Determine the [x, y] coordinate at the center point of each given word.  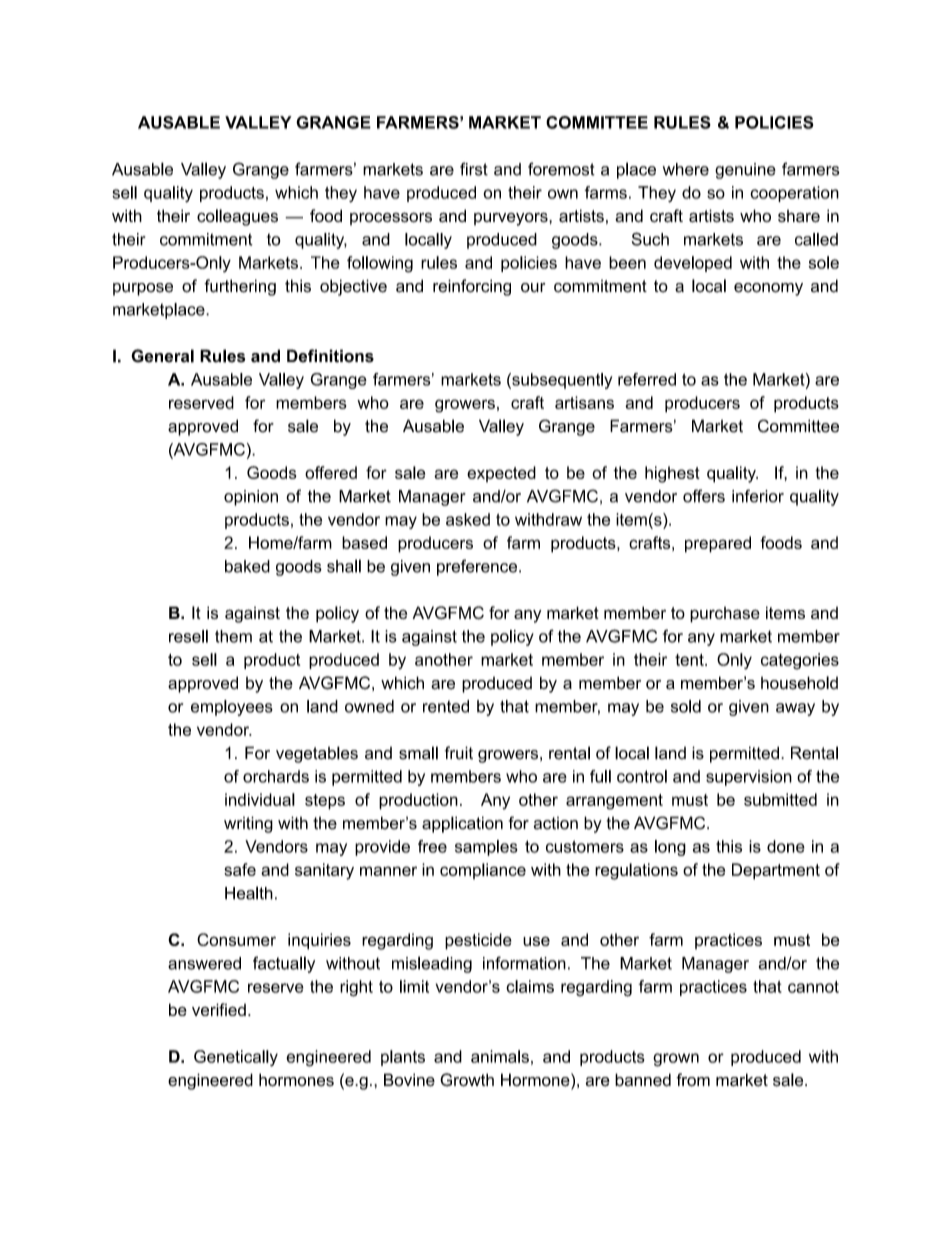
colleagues [237, 217]
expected [501, 474]
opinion [251, 498]
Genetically [236, 1058]
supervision [749, 778]
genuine [745, 171]
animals [500, 1056]
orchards [276, 776]
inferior [758, 496]
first [474, 169]
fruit [459, 753]
